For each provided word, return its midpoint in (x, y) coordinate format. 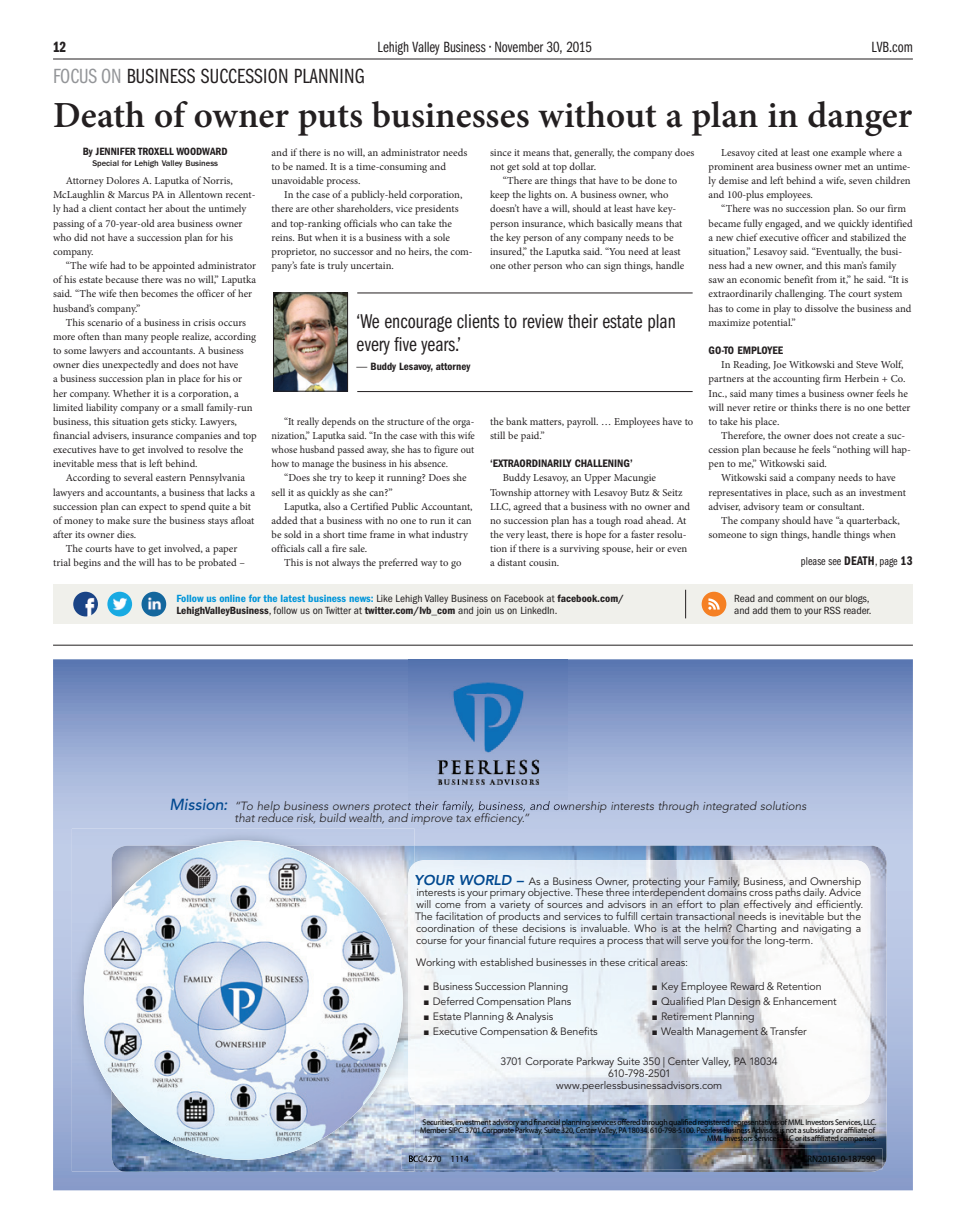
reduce (275, 816)
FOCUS (75, 76)
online (233, 598)
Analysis (534, 1017)
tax (463, 817)
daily (815, 894)
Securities (438, 1122)
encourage (418, 324)
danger (860, 118)
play (782, 309)
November (519, 47)
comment (795, 598)
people (165, 337)
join (483, 611)
